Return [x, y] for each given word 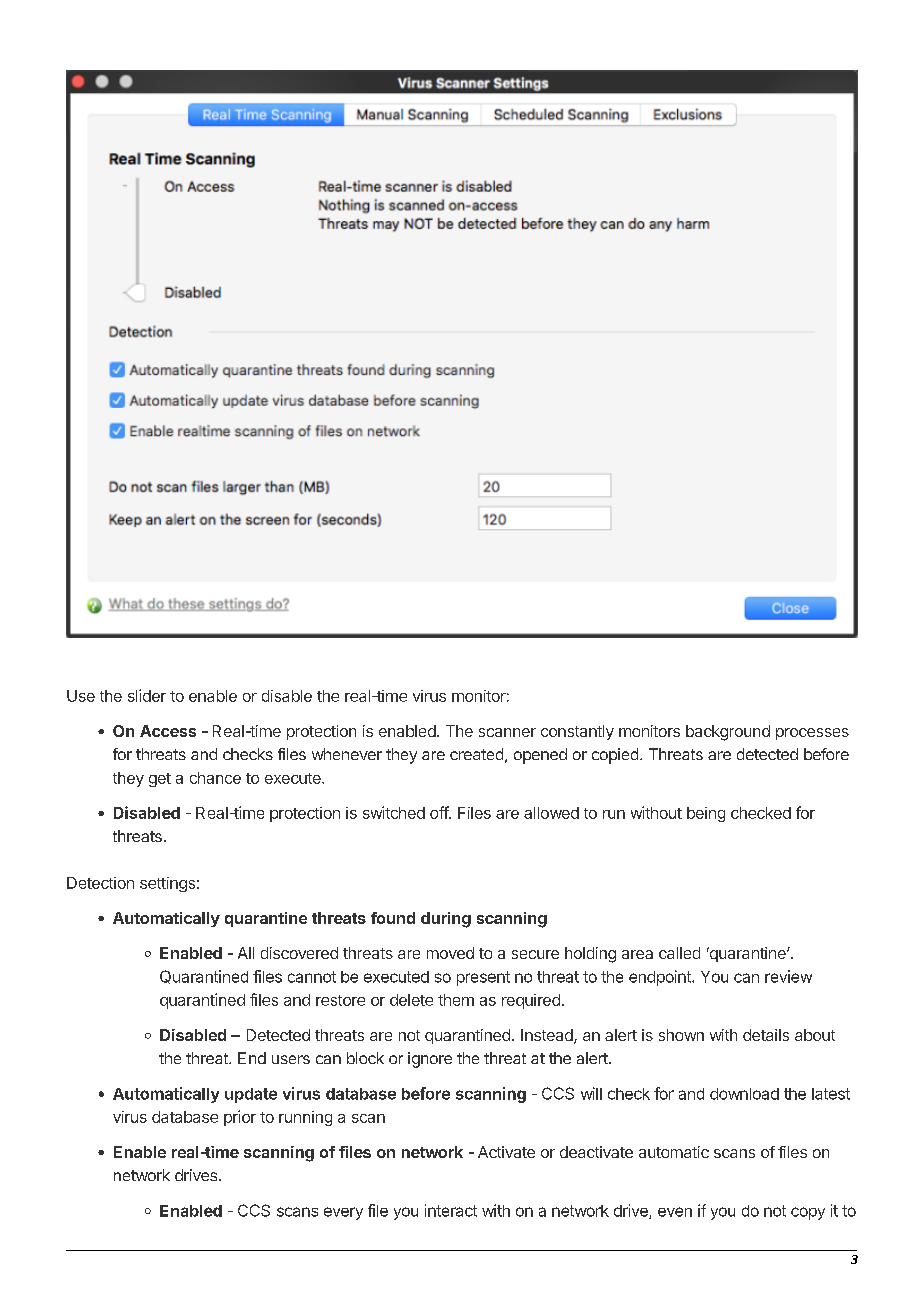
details [766, 1035]
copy [808, 1213]
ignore [430, 1060]
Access [168, 731]
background [728, 733]
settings [167, 884]
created [476, 754]
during [446, 920]
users [291, 1059]
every [343, 1213]
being [706, 814]
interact [451, 1210]
